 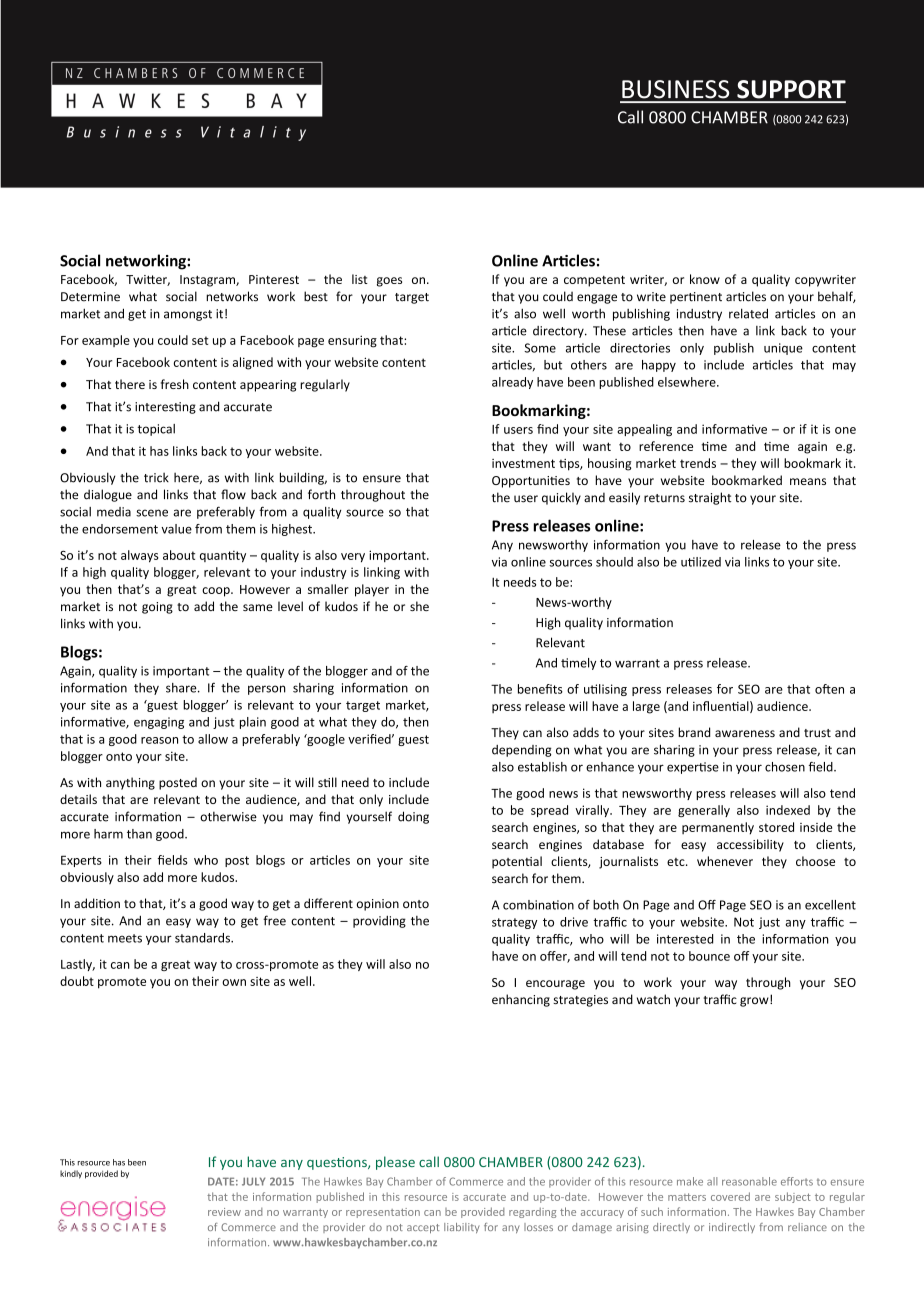 What do you see at coordinates (748, 313) in the page?
I see `related` at bounding box center [748, 313].
